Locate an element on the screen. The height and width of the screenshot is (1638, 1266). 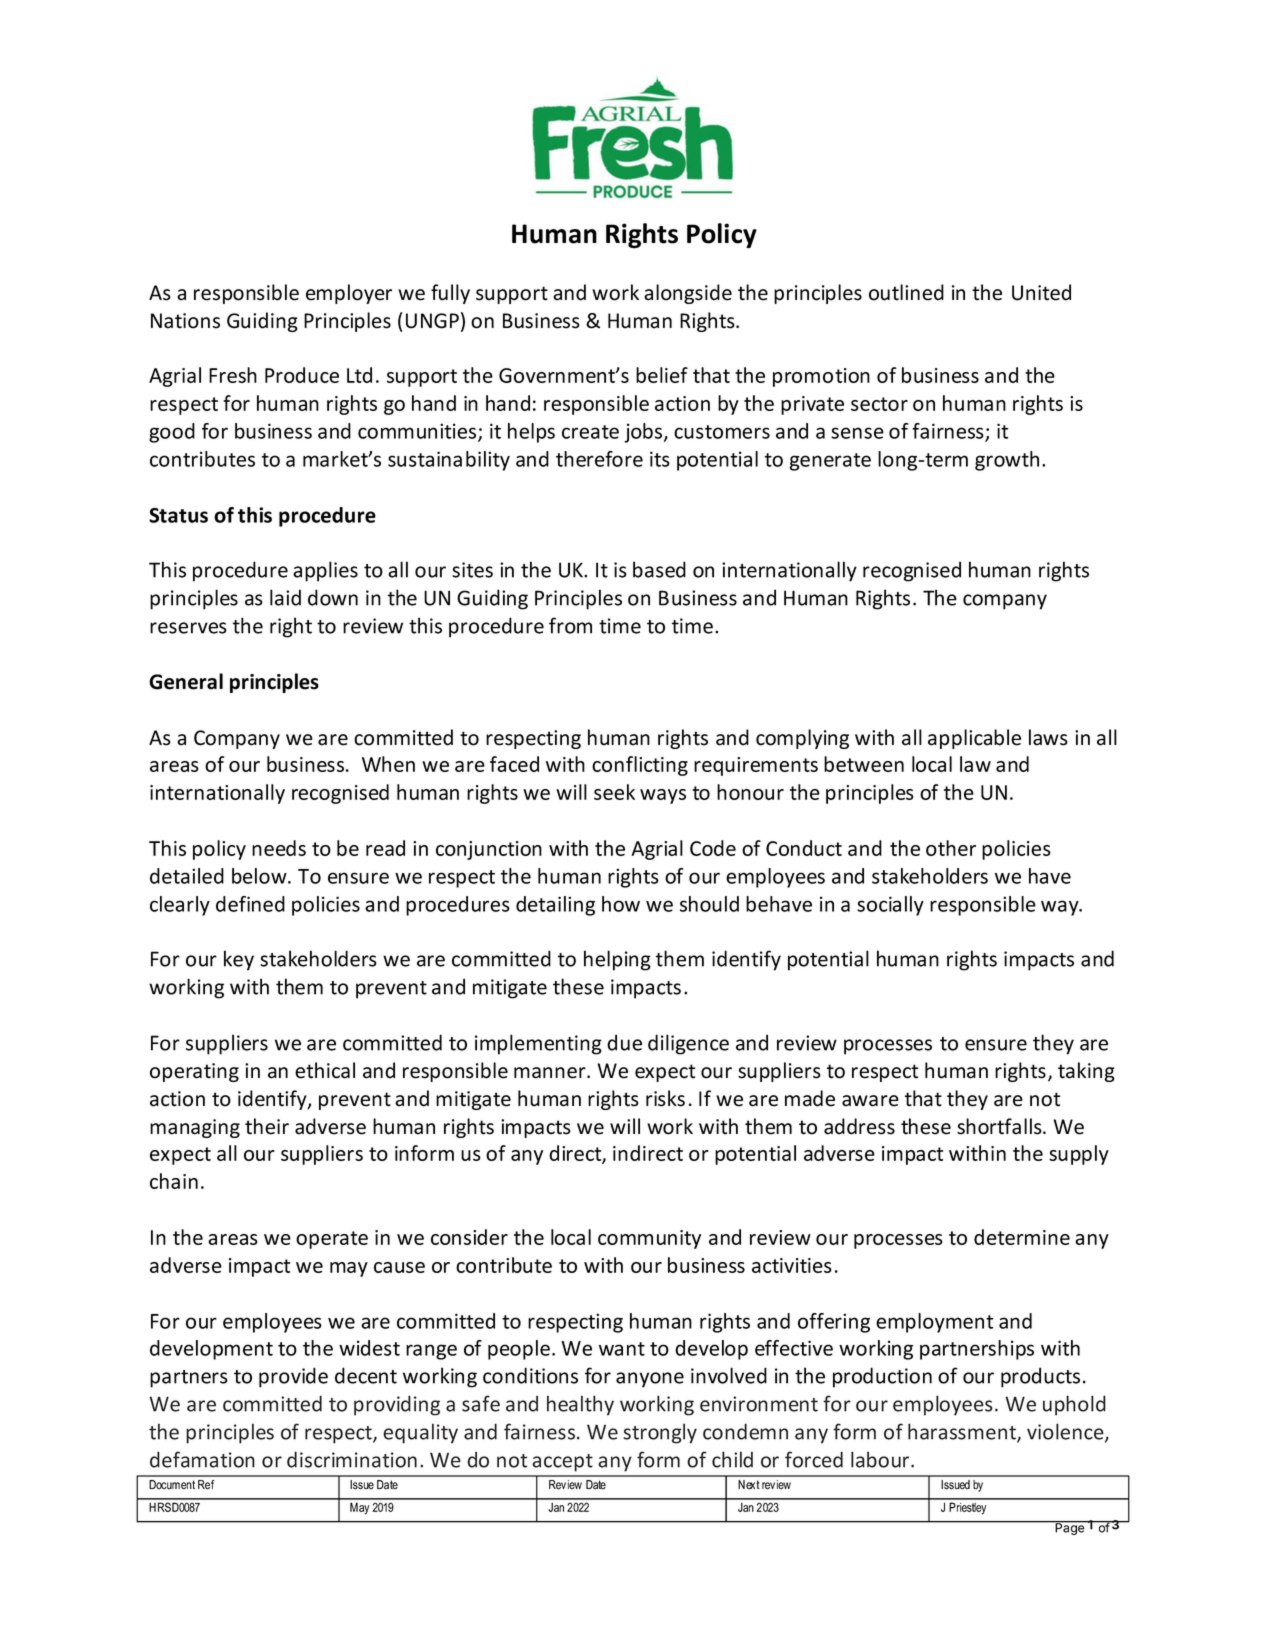
belief is located at coordinates (662, 375).
